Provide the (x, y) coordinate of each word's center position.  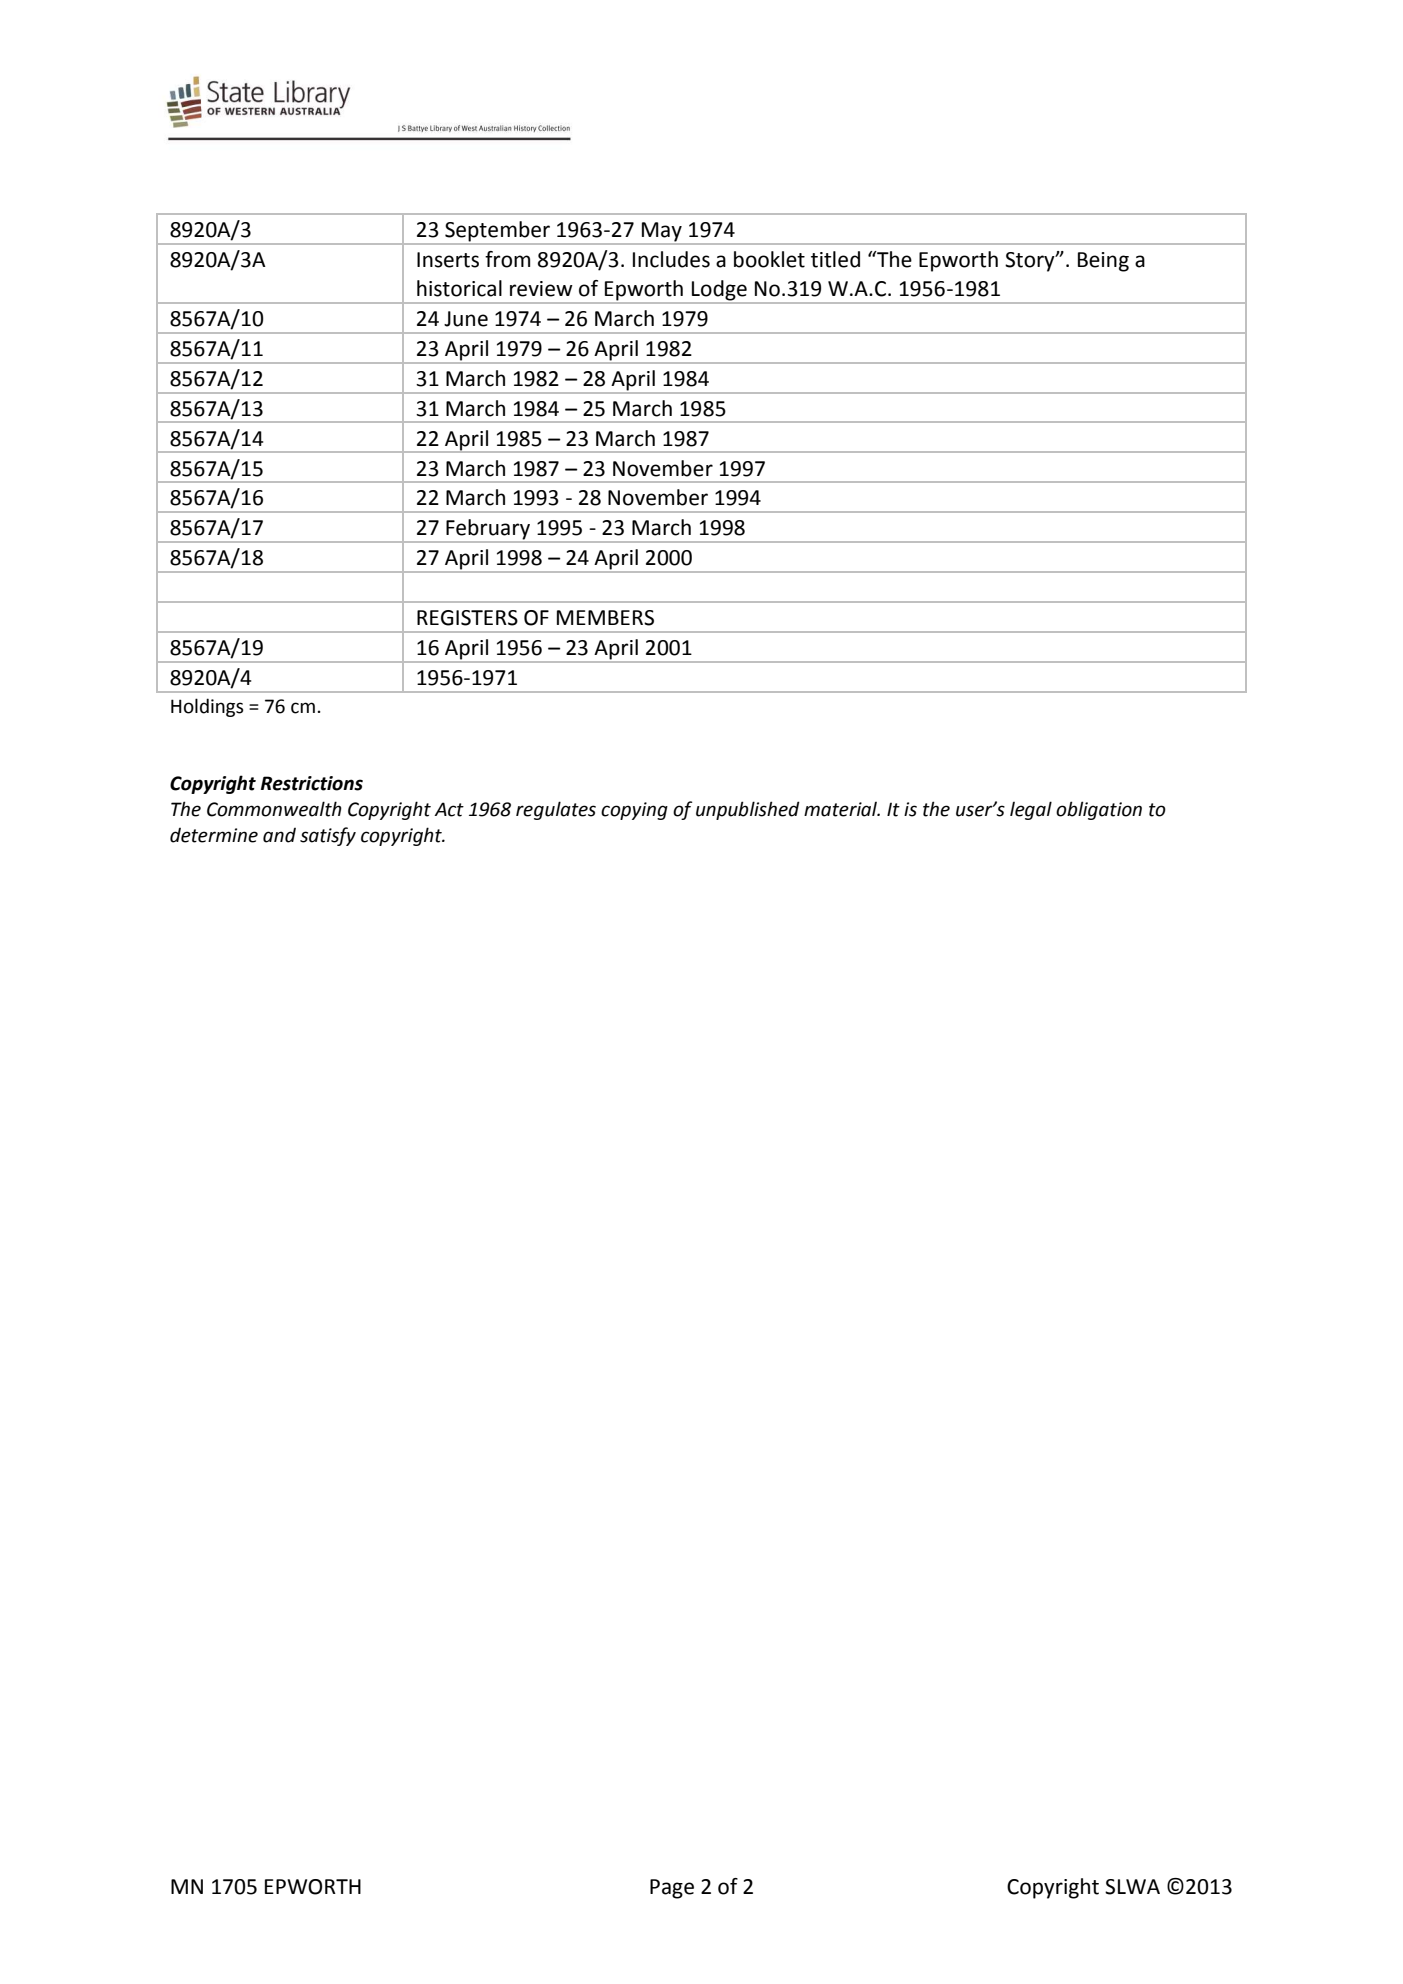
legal (1031, 810)
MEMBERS (605, 618)
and (279, 835)
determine (214, 835)
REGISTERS (467, 618)
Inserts (448, 260)
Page (672, 1889)
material (842, 809)
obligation (1099, 810)
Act (449, 809)
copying (634, 811)
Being (1103, 262)
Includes (671, 259)
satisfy (328, 836)
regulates (556, 810)
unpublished (748, 810)
